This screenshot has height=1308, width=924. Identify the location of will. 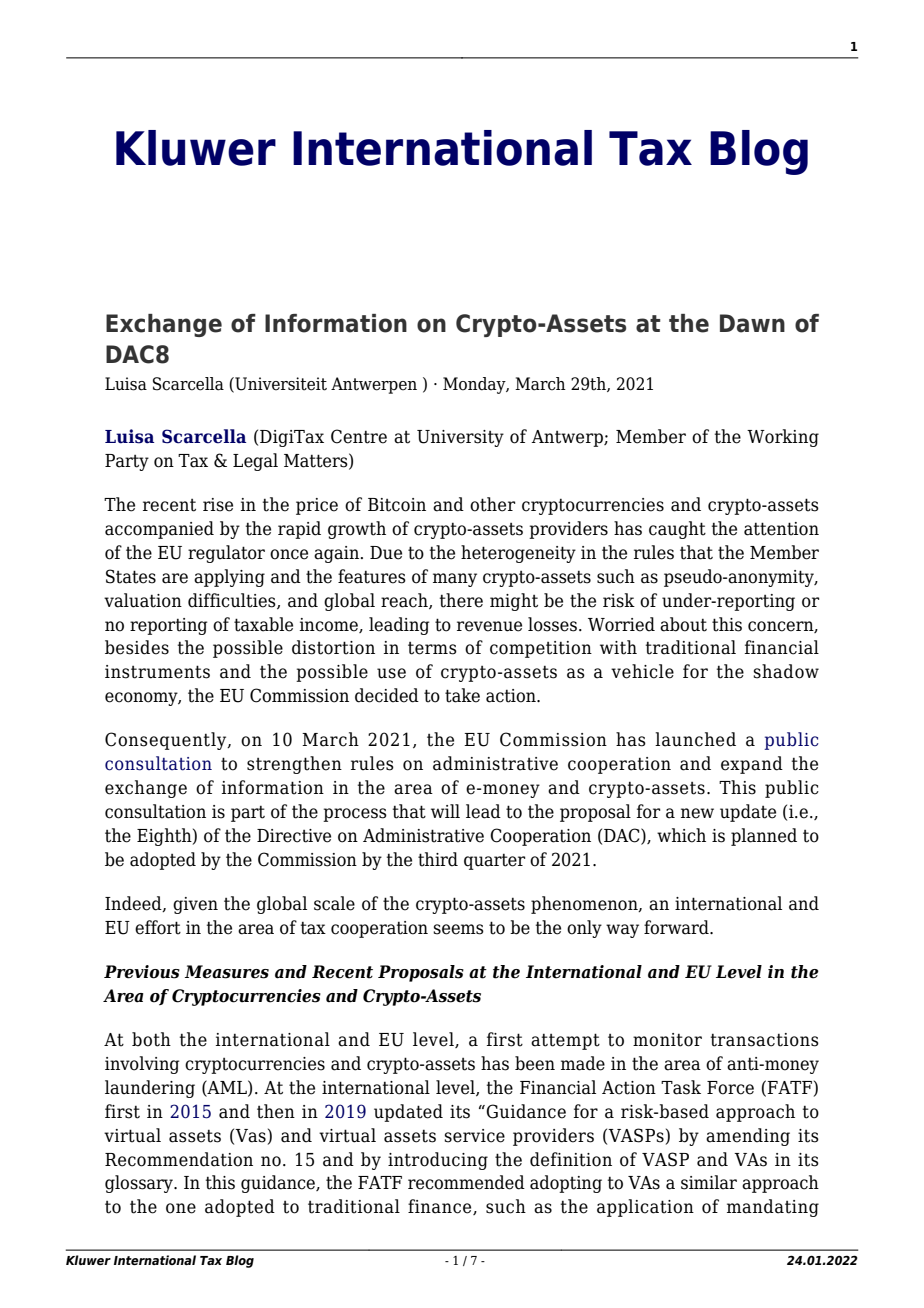
(445, 811).
